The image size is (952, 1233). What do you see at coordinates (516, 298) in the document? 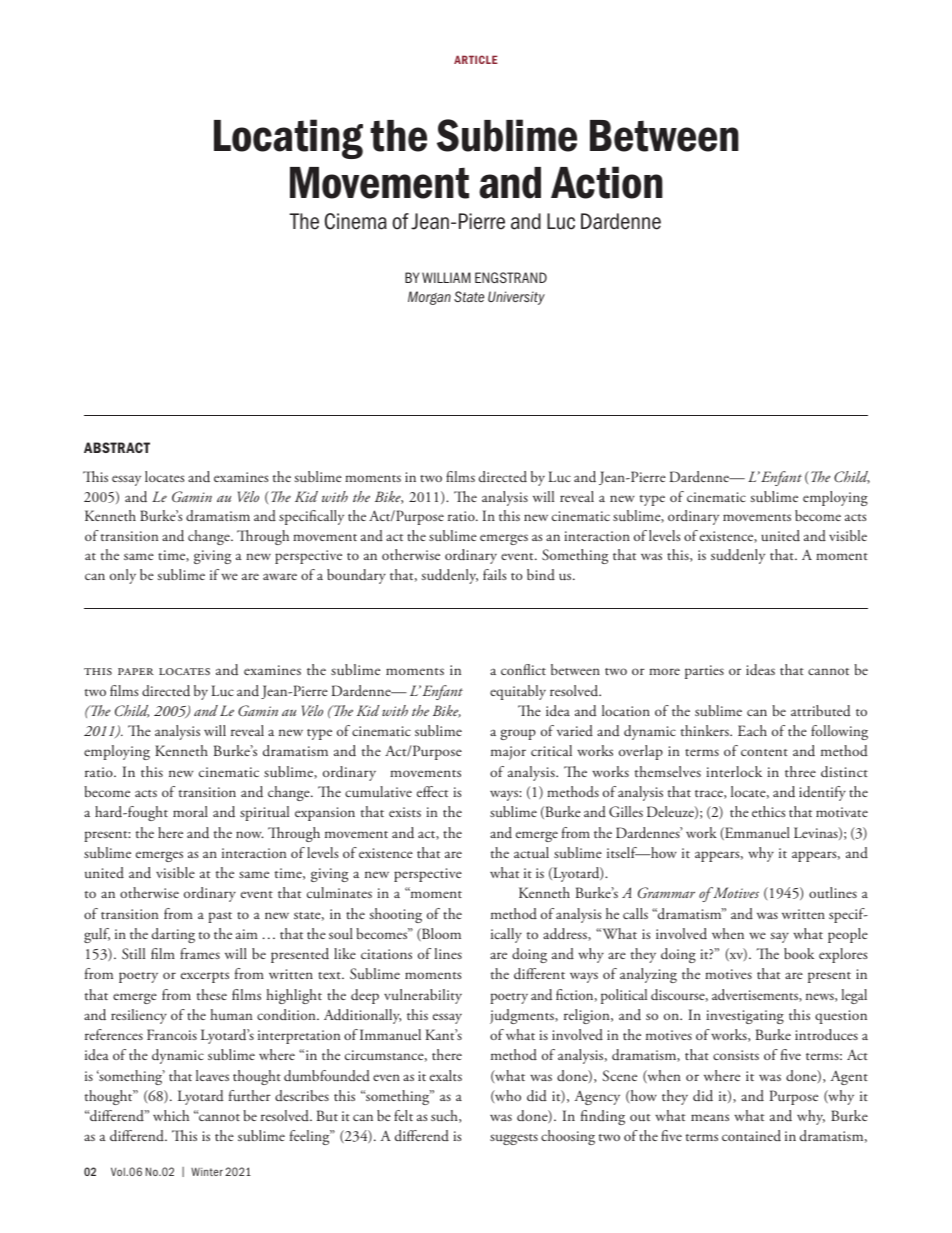
I see `University` at bounding box center [516, 298].
